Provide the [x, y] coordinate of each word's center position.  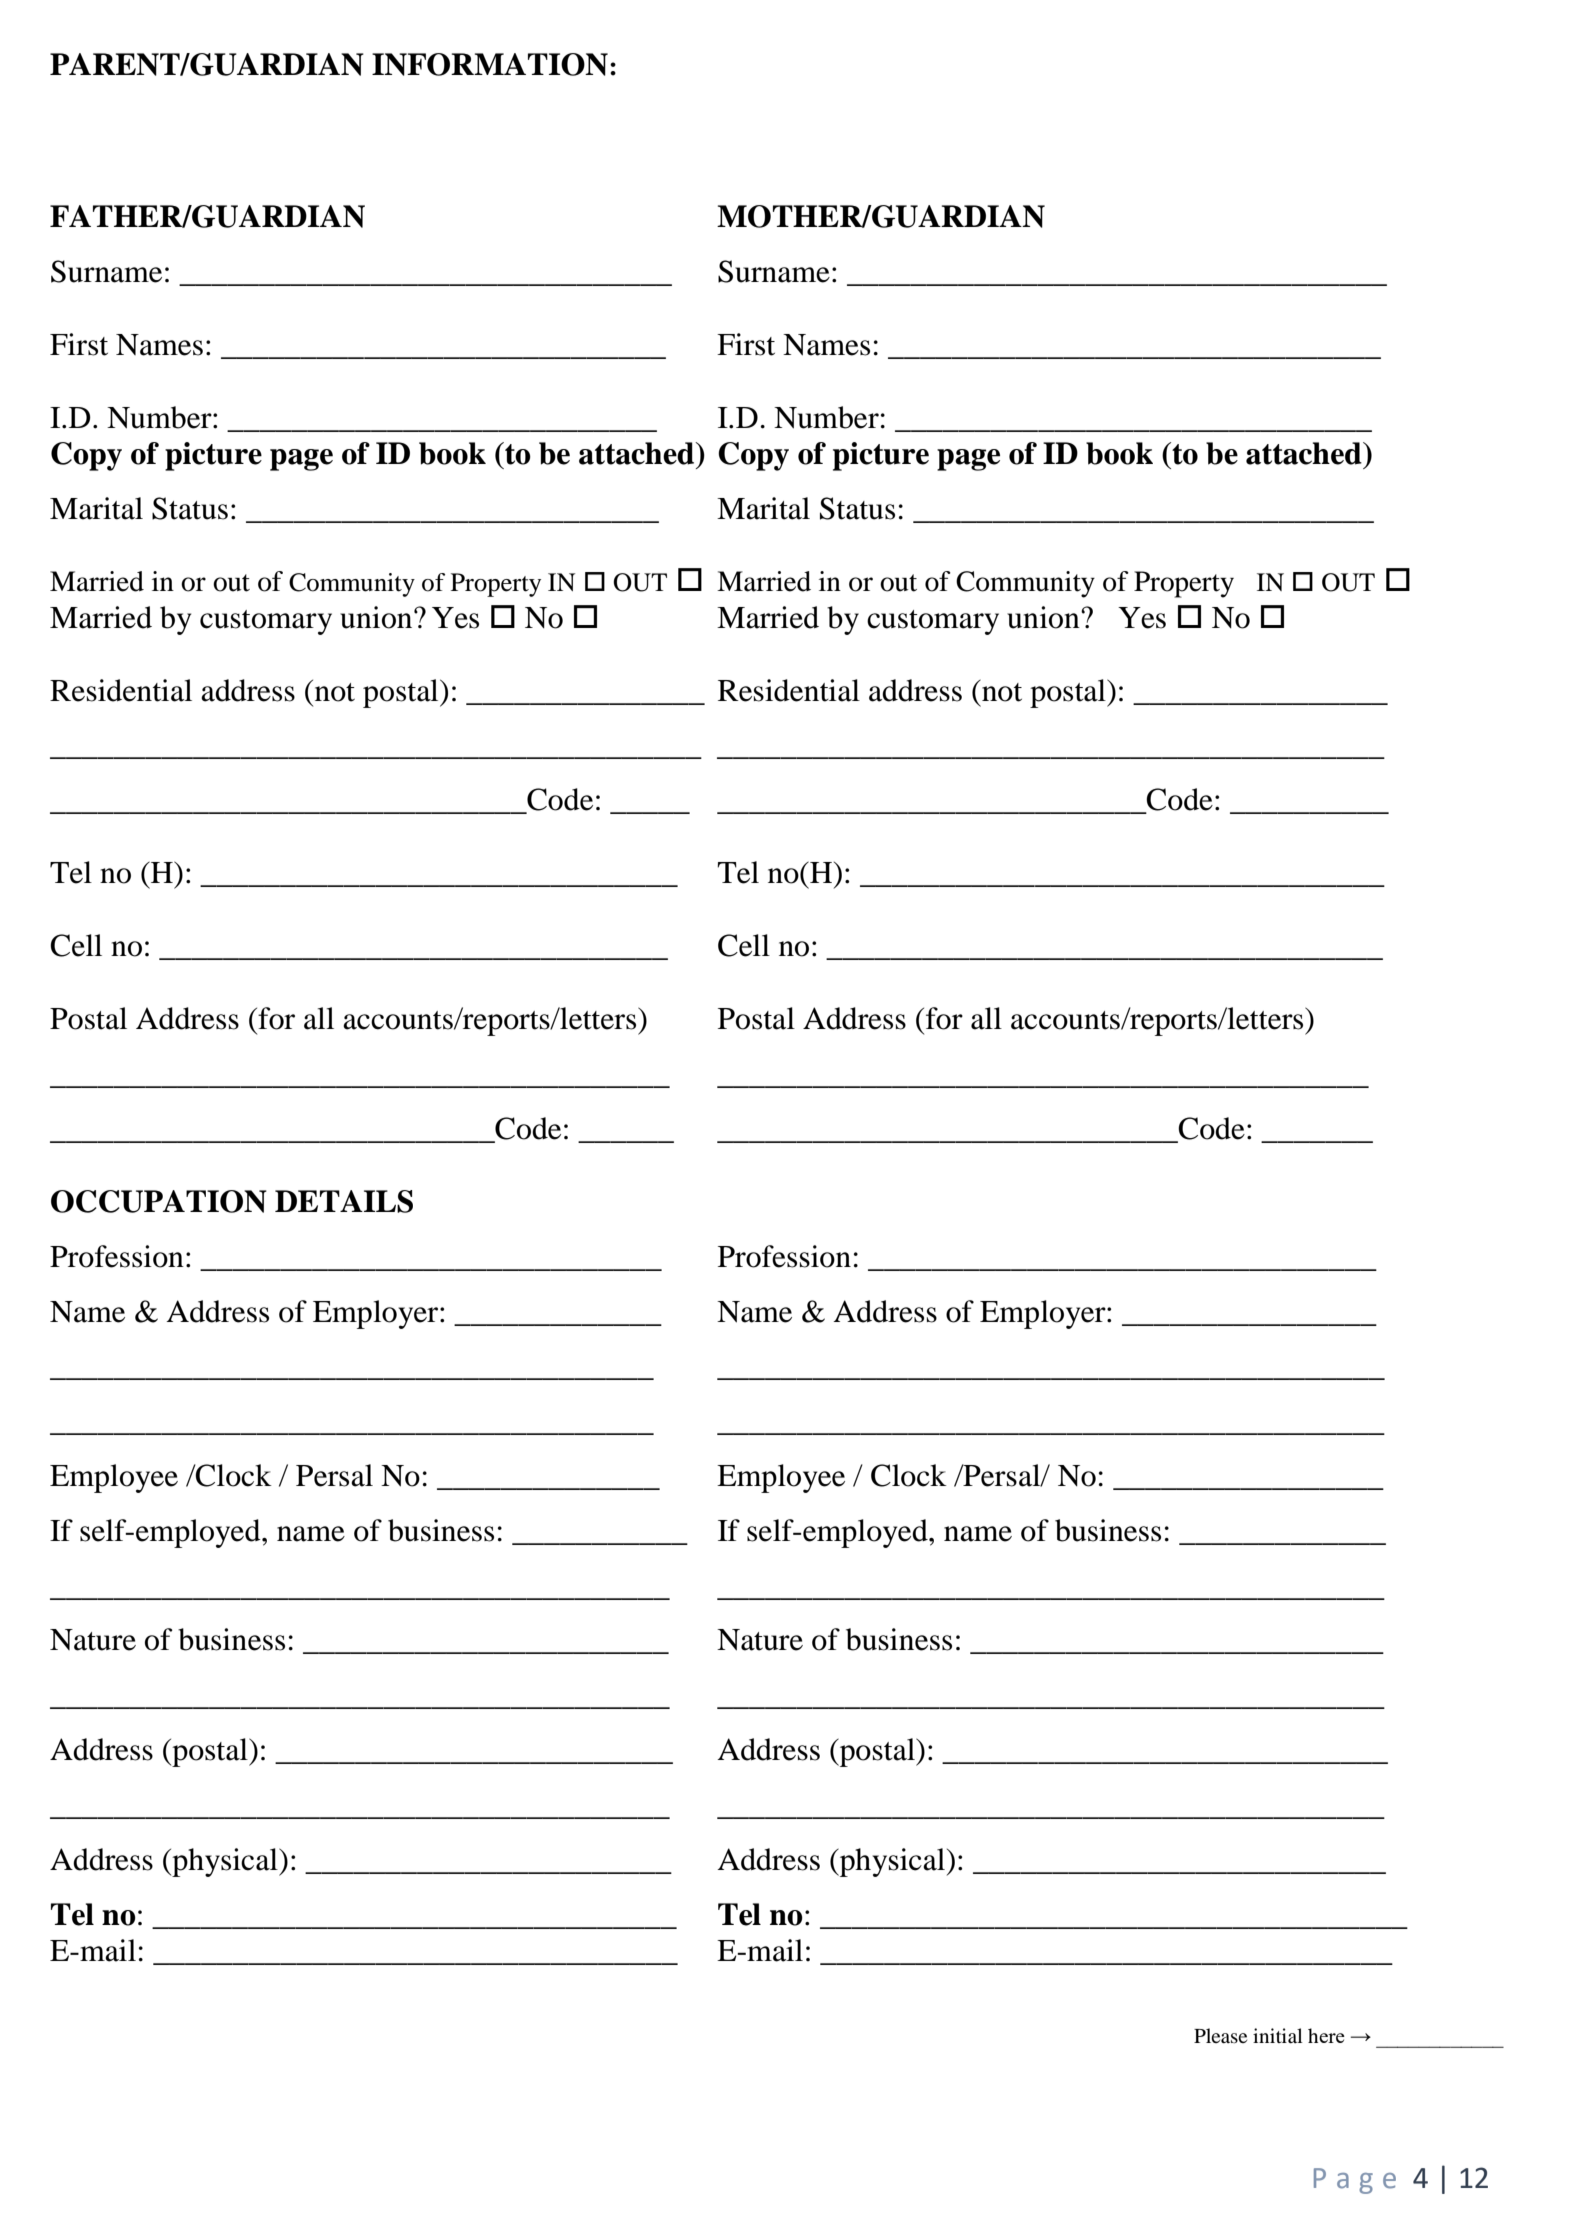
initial [1278, 2035]
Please [1220, 2035]
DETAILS [344, 1201]
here [1326, 2035]
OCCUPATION [159, 1201]
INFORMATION [490, 64]
